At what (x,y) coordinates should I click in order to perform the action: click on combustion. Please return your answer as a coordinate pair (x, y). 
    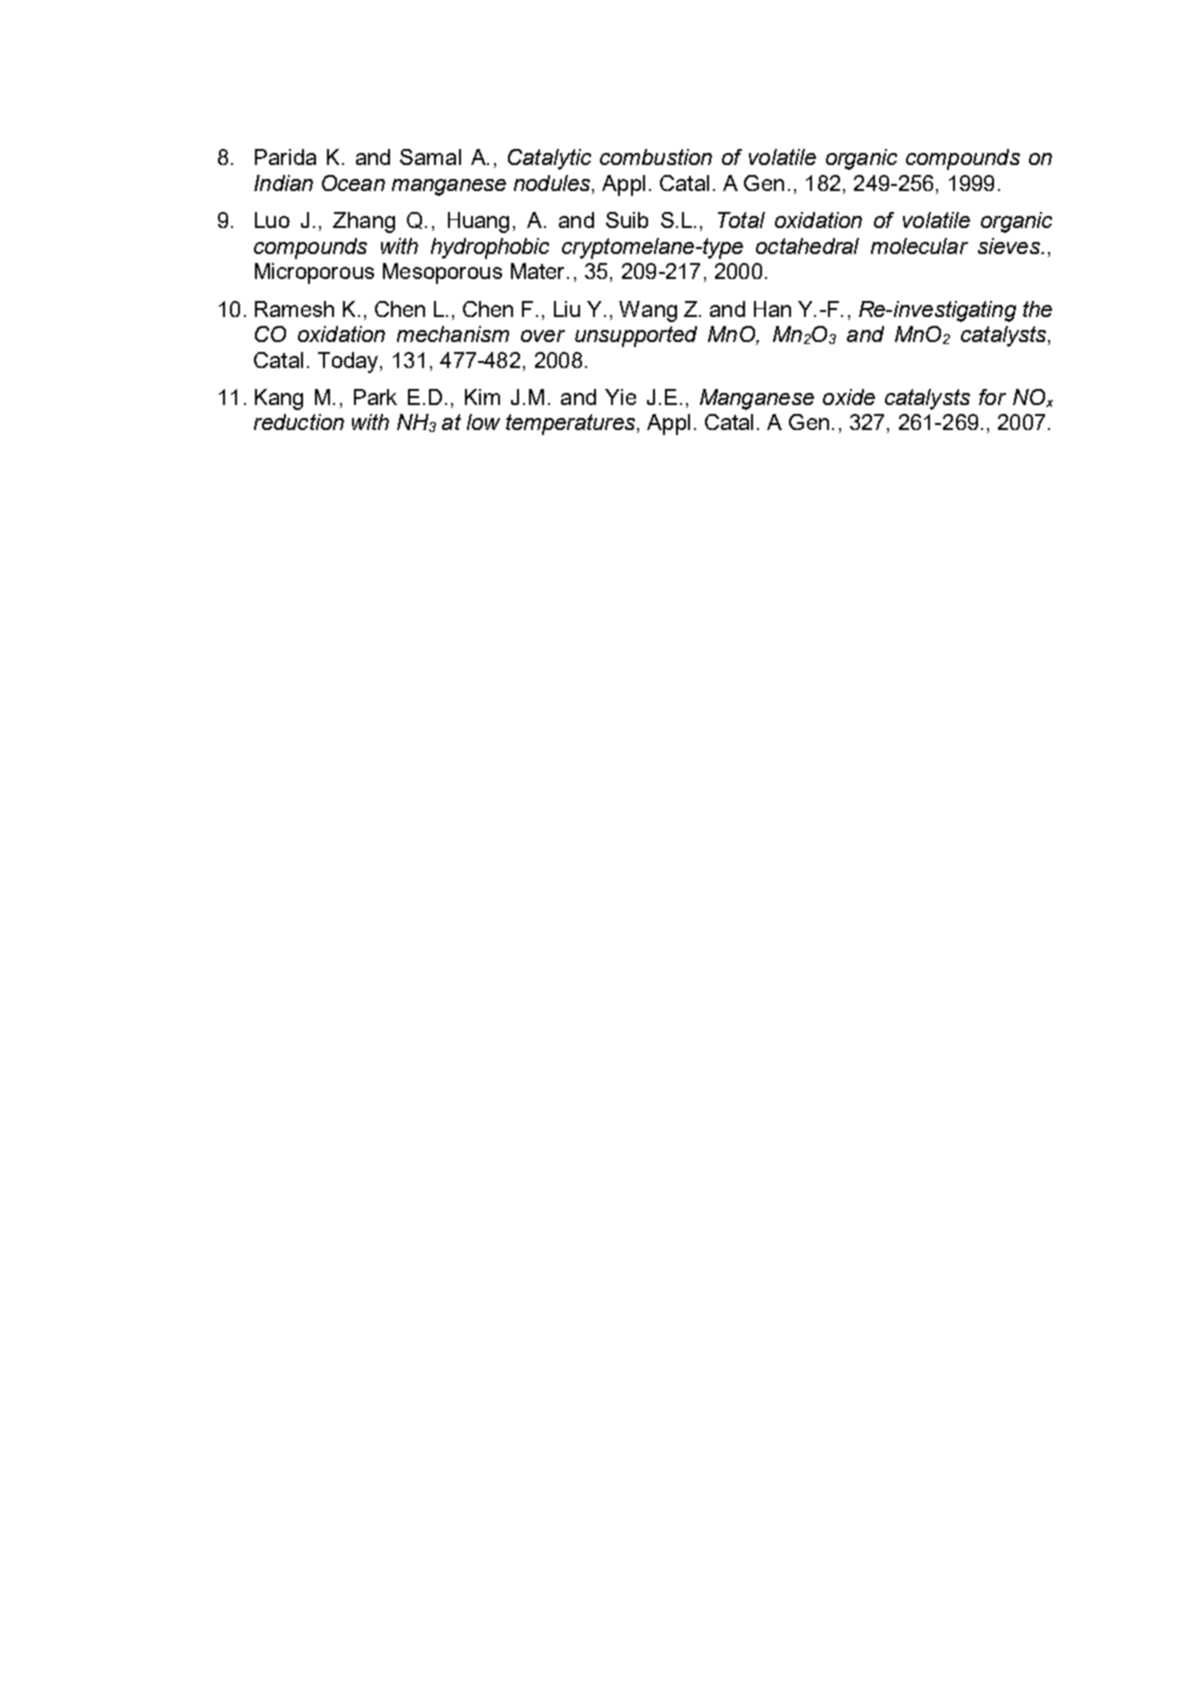
    Looking at the image, I should click on (656, 157).
